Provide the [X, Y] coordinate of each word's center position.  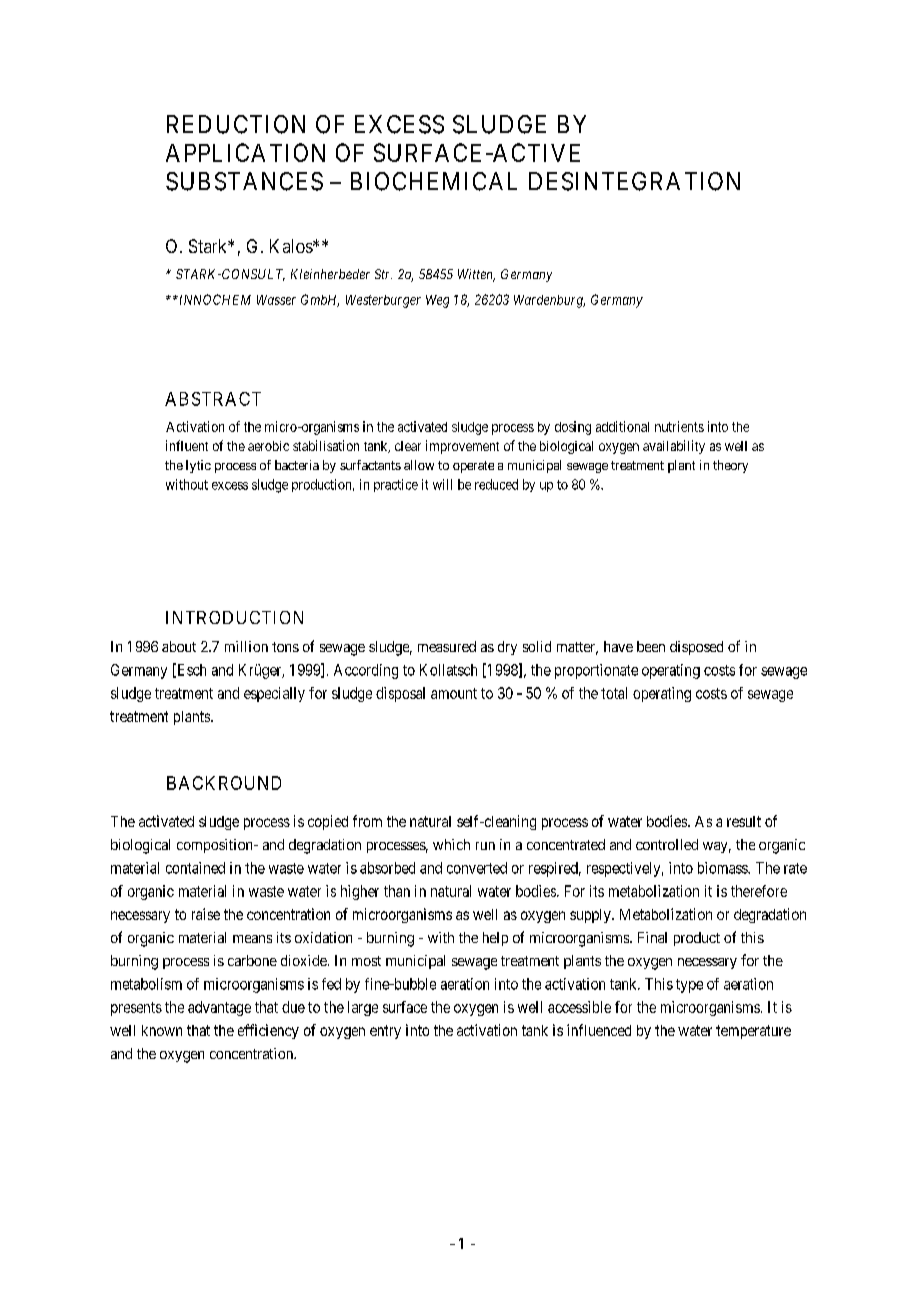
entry [385, 1032]
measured [447, 646]
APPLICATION [245, 152]
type [689, 986]
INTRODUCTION [234, 617]
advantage [219, 1008]
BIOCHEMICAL [434, 181]
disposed [696, 648]
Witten [476, 275]
